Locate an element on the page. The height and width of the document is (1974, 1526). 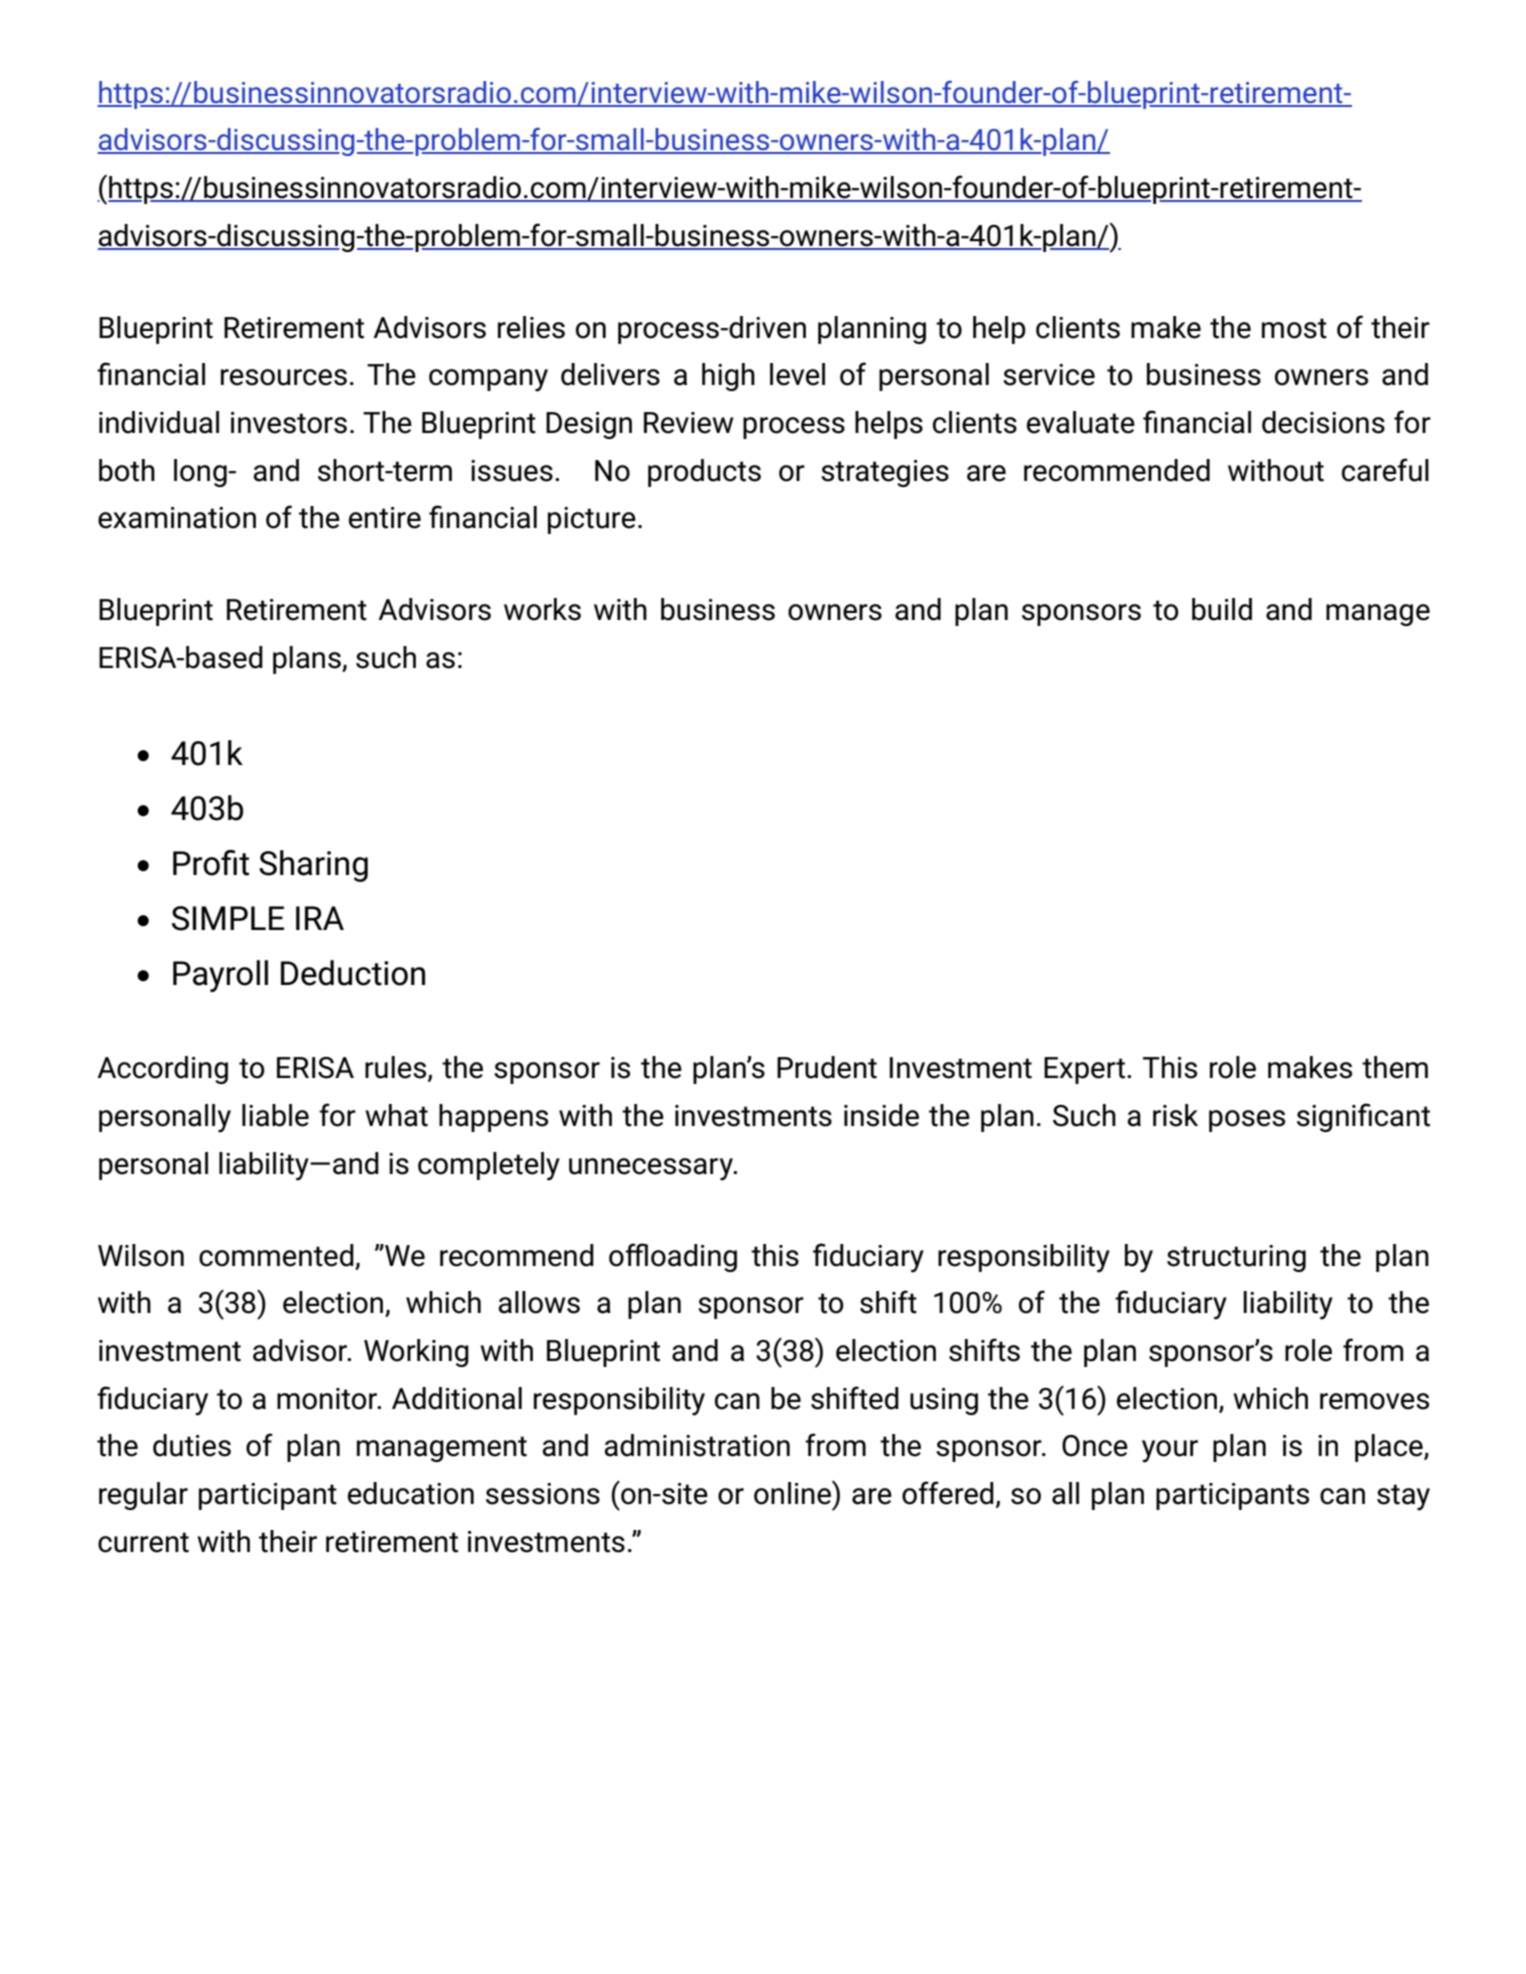
examination is located at coordinates (177, 518).
